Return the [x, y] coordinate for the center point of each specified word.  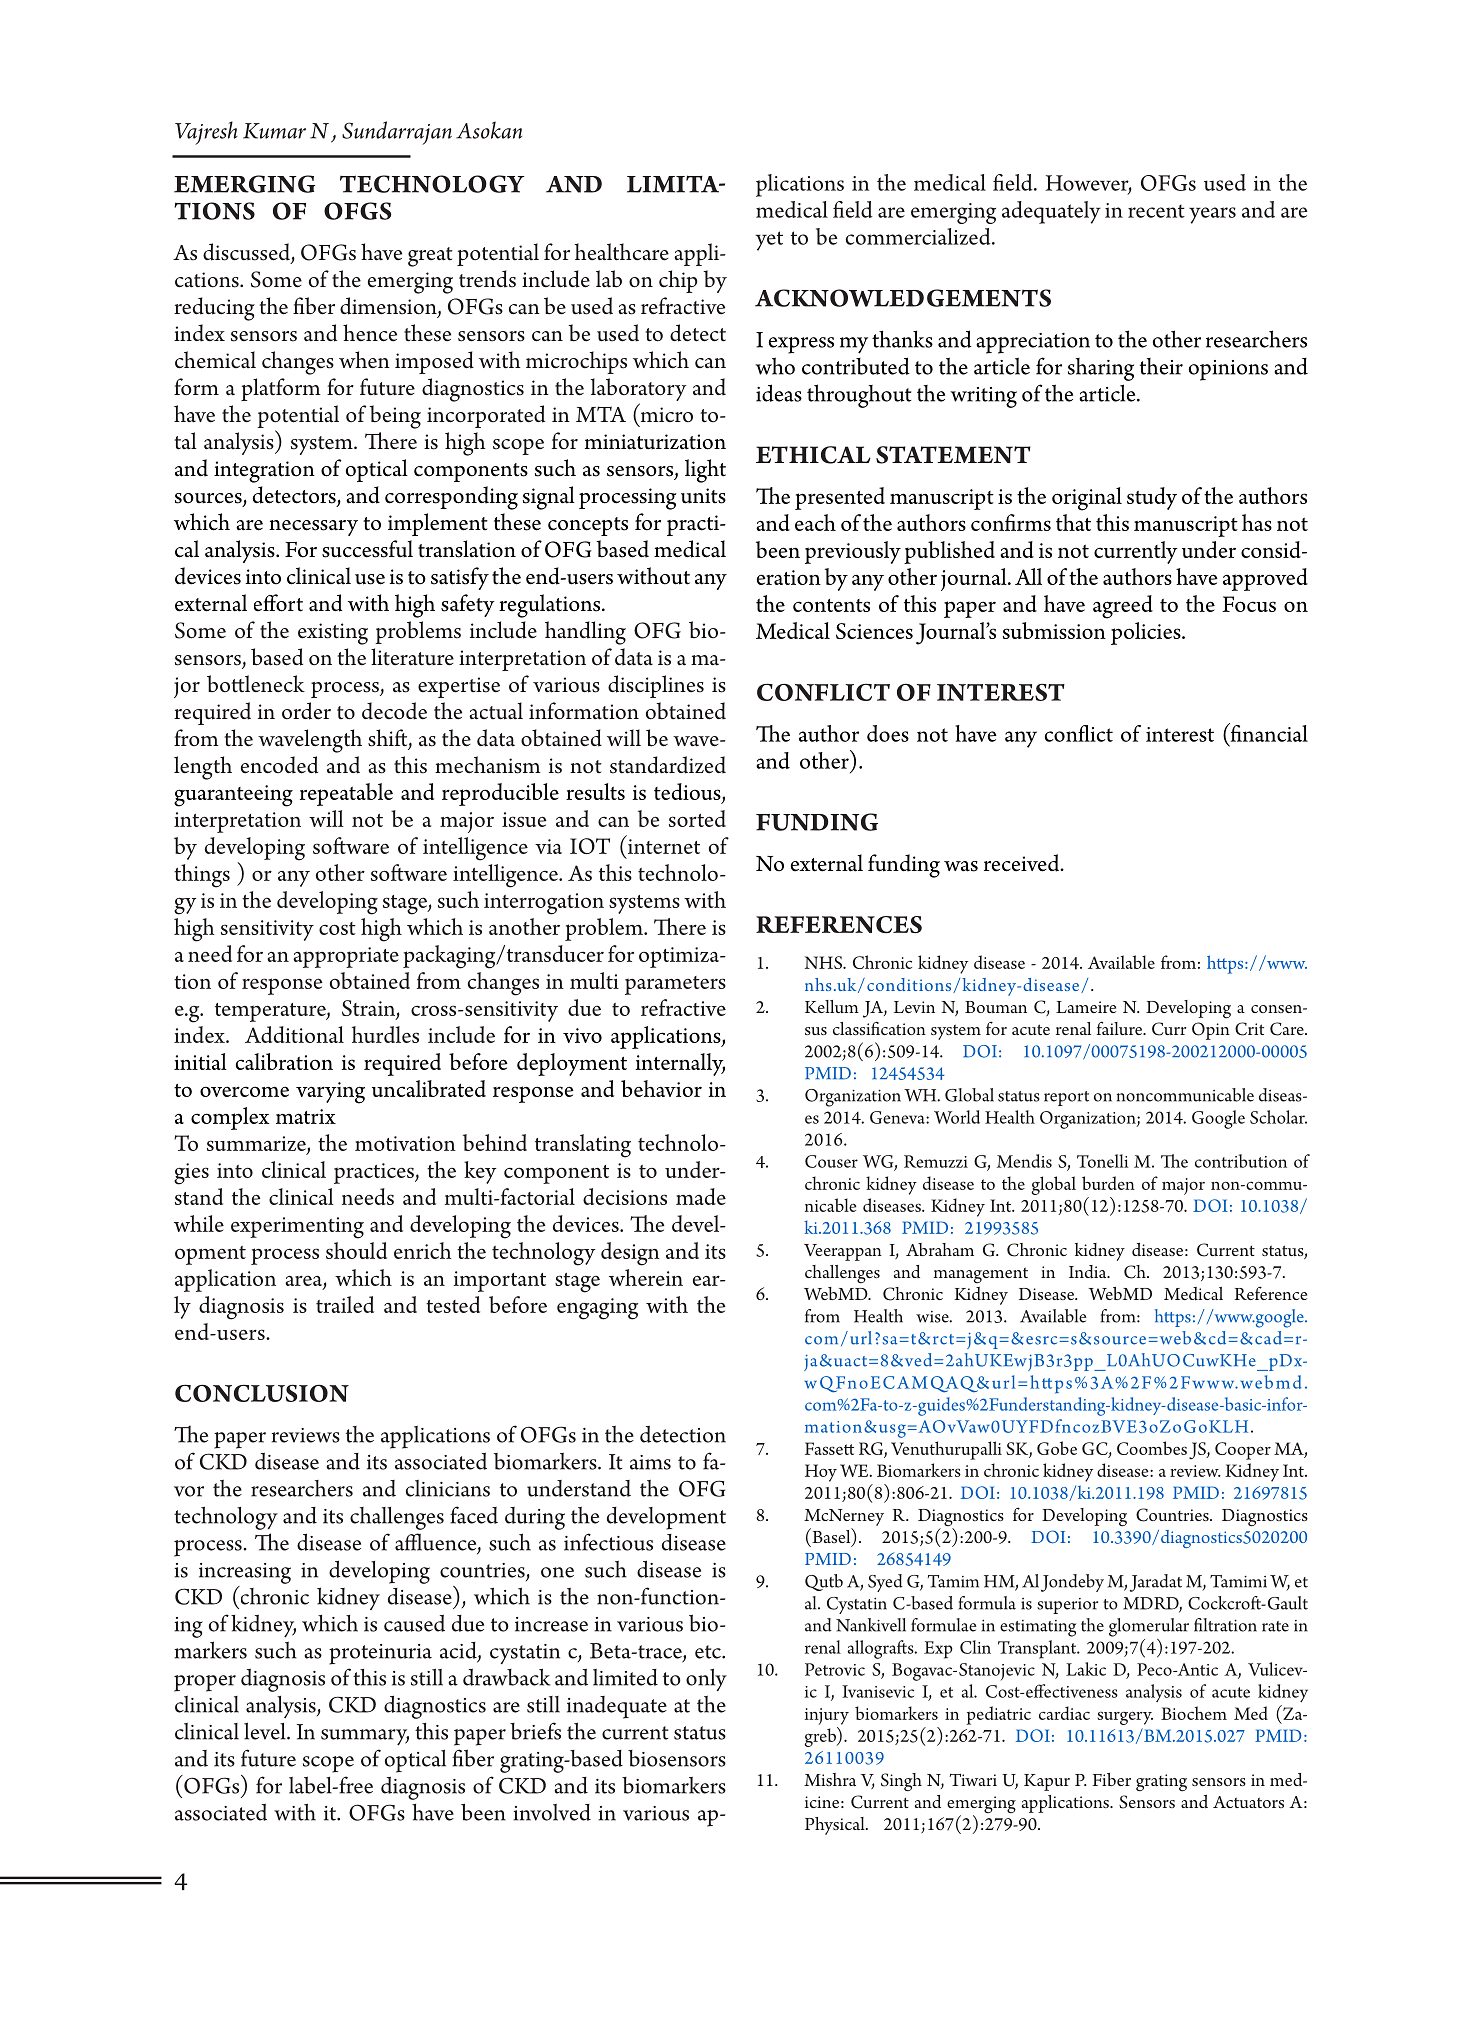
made [701, 1196]
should [356, 1250]
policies [1147, 633]
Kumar [274, 131]
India [1089, 1271]
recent [1156, 211]
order [306, 711]
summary [365, 1737]
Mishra [830, 1779]
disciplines [656, 686]
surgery [1125, 1718]
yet [769, 241]
